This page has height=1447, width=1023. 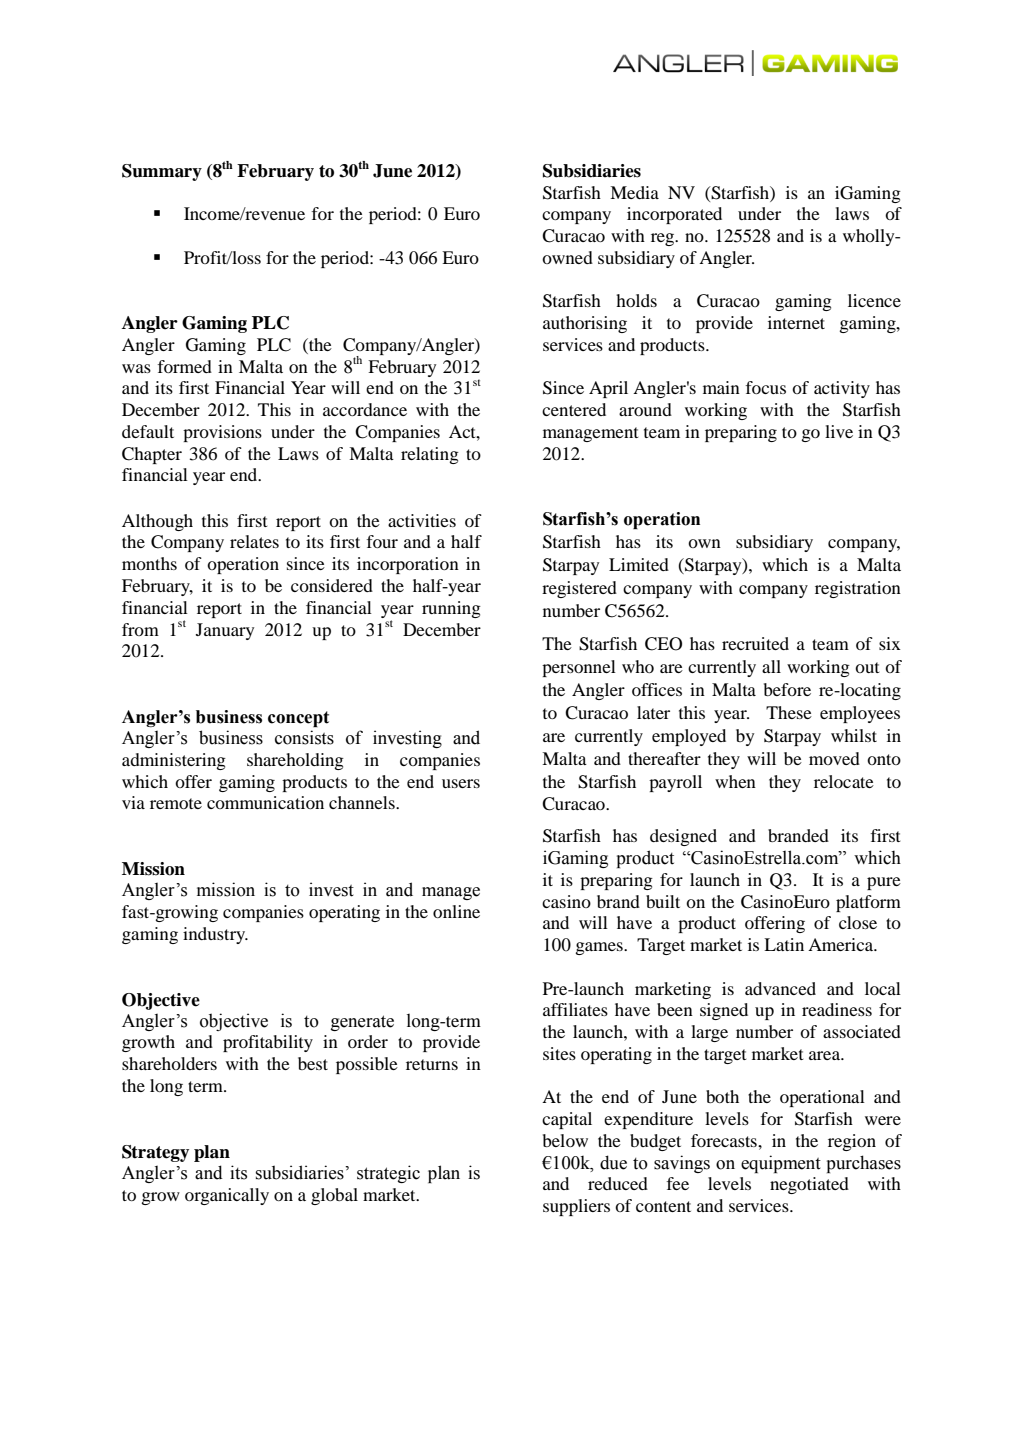 I want to click on communication, so click(x=265, y=802).
